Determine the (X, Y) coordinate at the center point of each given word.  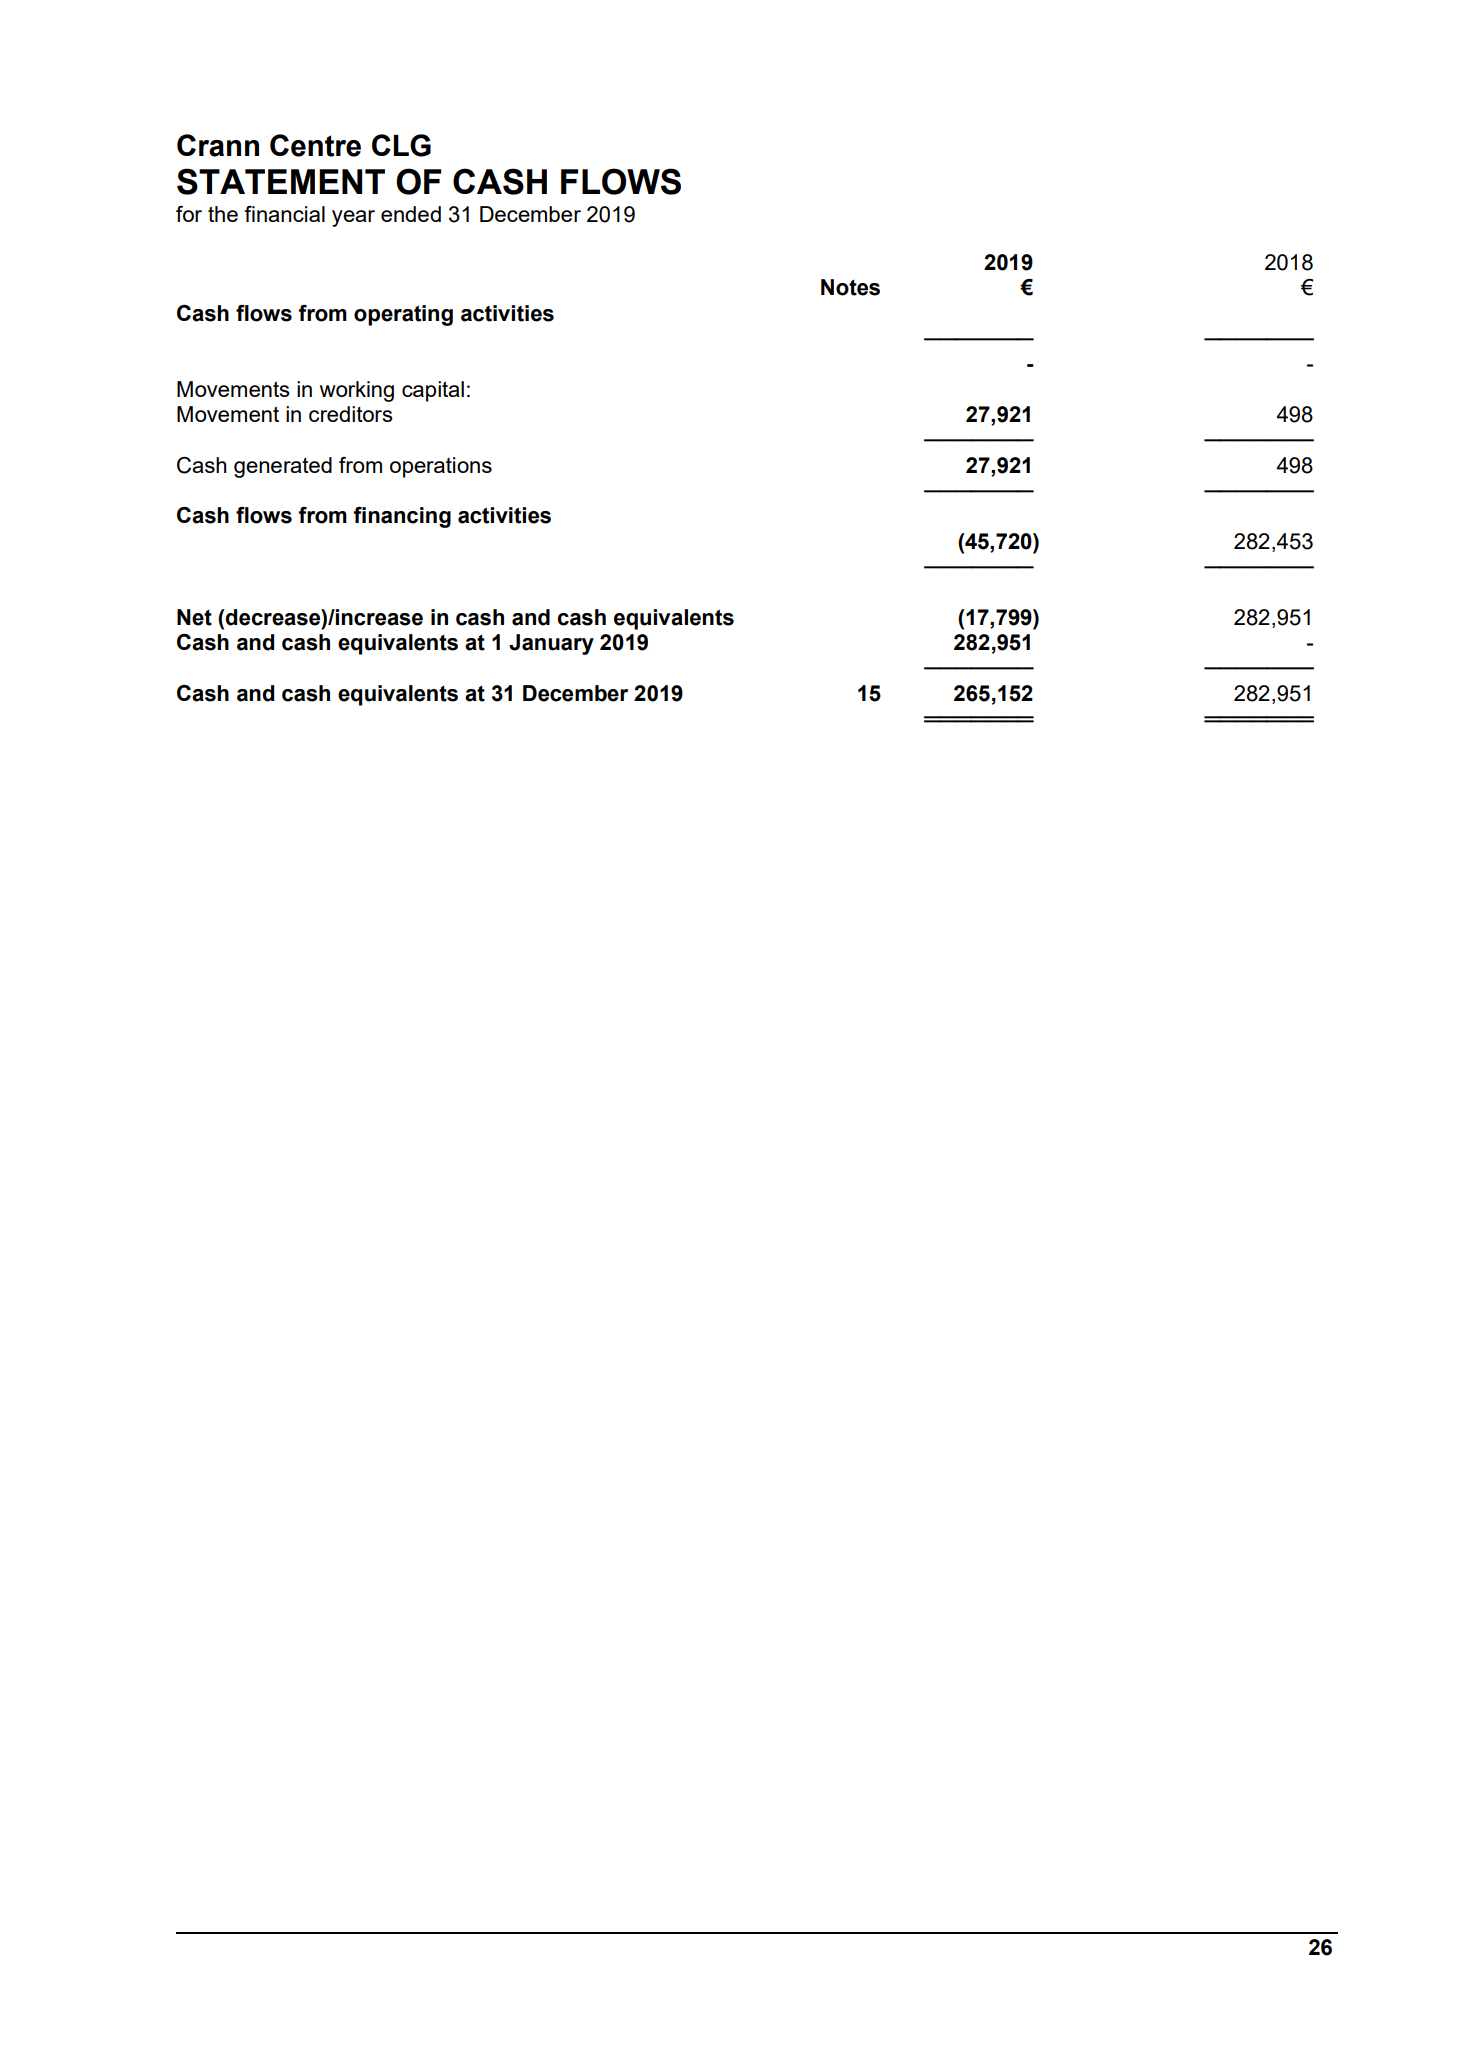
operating (403, 315)
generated (283, 467)
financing (402, 517)
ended (411, 214)
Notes (850, 287)
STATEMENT (281, 181)
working (357, 391)
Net (194, 617)
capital (433, 391)
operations (441, 467)
